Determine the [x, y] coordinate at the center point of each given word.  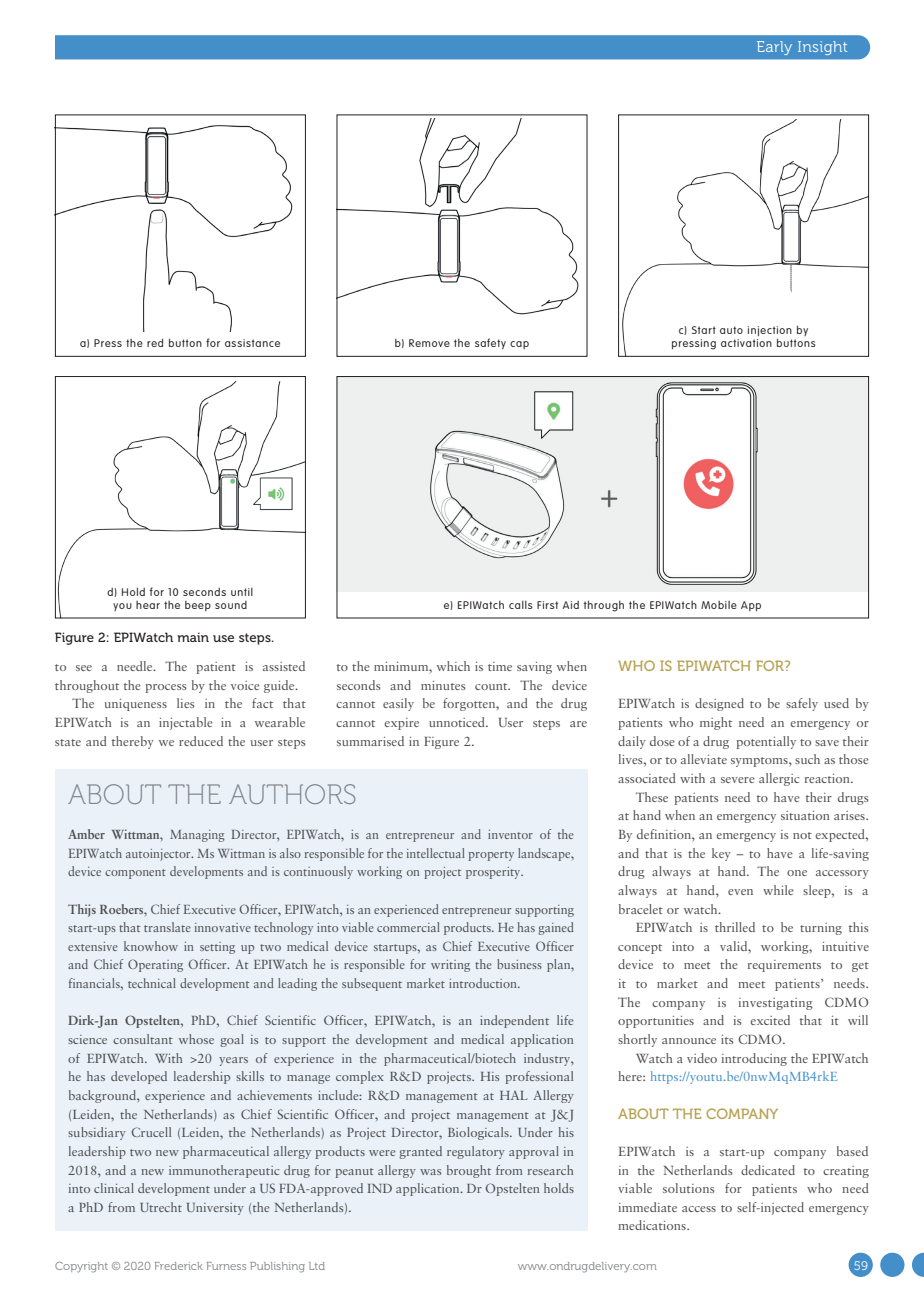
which [453, 666]
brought [469, 1171]
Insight [822, 48]
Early [774, 48]
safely [802, 704]
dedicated [768, 1170]
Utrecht [161, 1207]
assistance [252, 343]
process [166, 688]
